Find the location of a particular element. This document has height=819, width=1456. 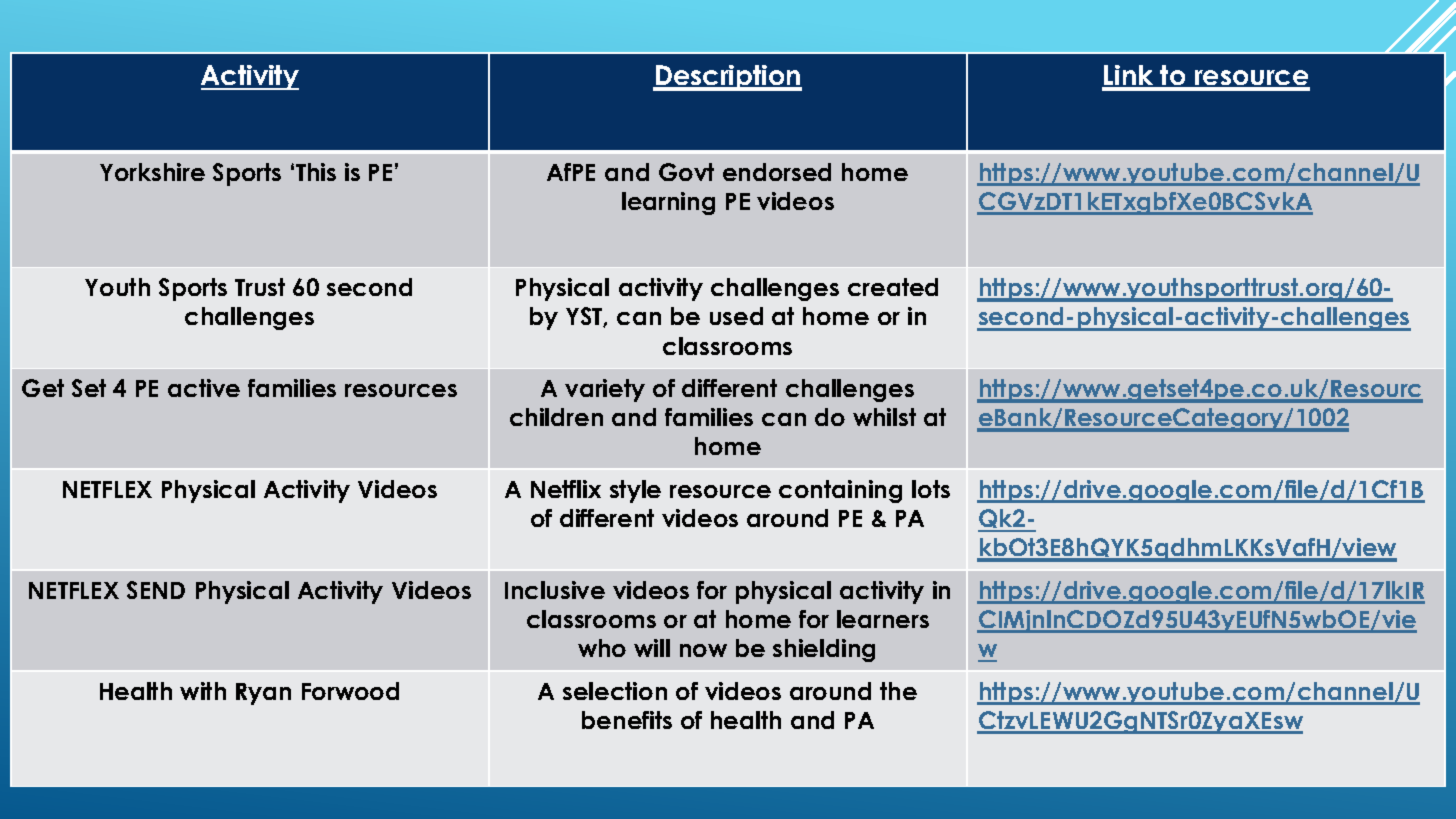

children is located at coordinates (556, 417).
